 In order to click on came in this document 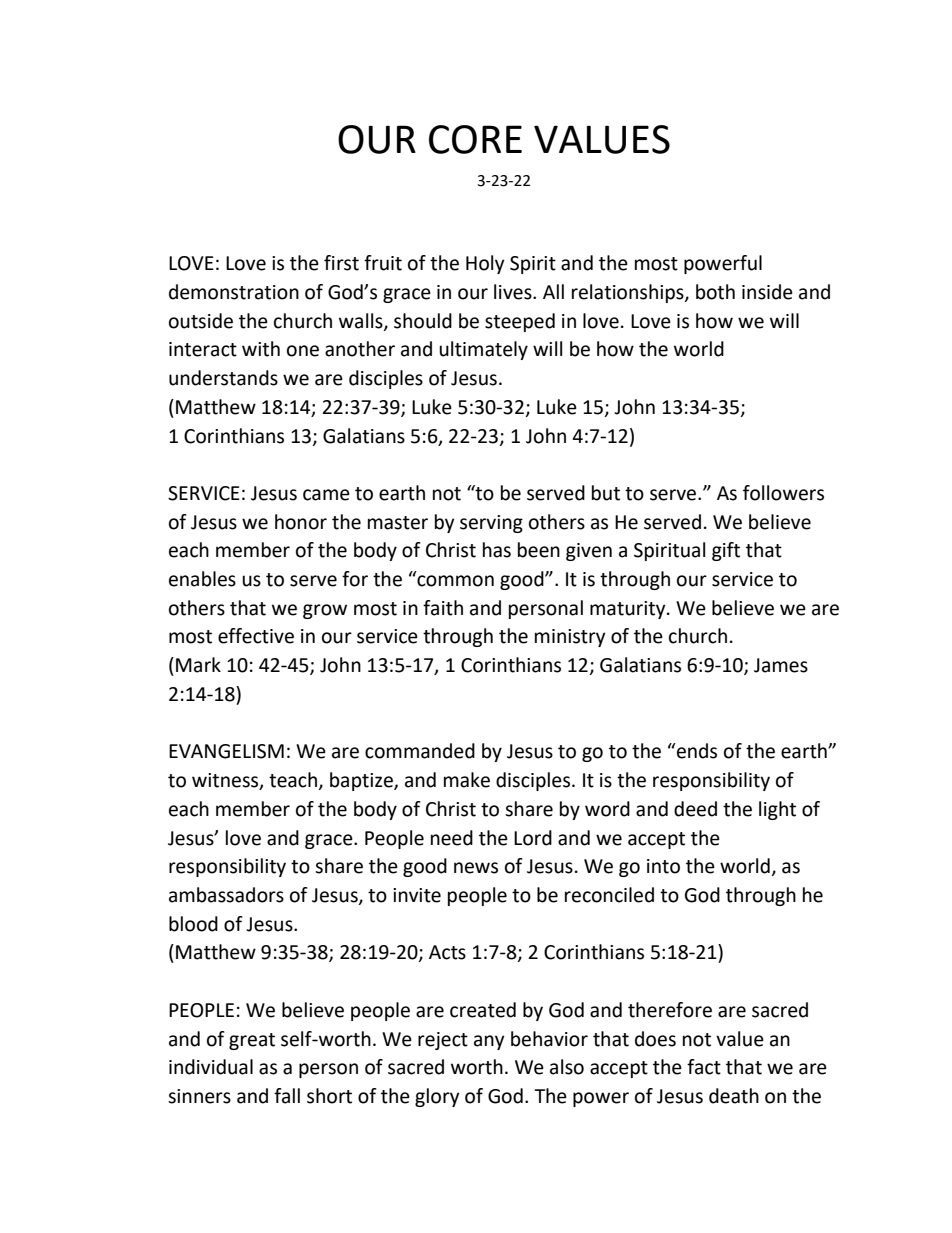, I will do `click(326, 495)`.
